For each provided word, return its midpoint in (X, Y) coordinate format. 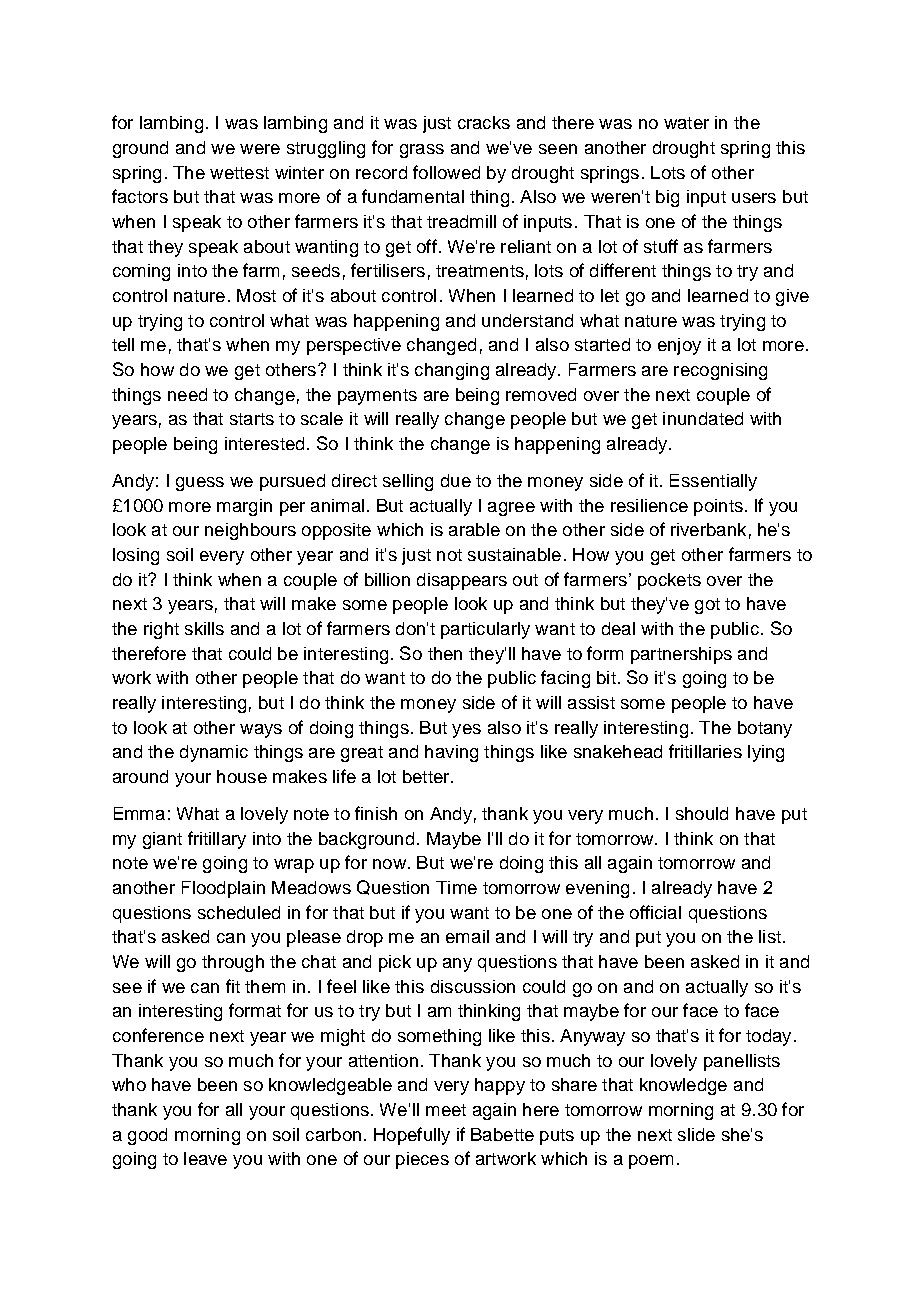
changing (452, 371)
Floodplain (223, 889)
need (187, 394)
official (655, 912)
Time (456, 887)
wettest (239, 173)
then (445, 653)
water (686, 123)
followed (446, 172)
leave (205, 1158)
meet (446, 1110)
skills (204, 628)
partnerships (681, 655)
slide (696, 1134)
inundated (703, 418)
